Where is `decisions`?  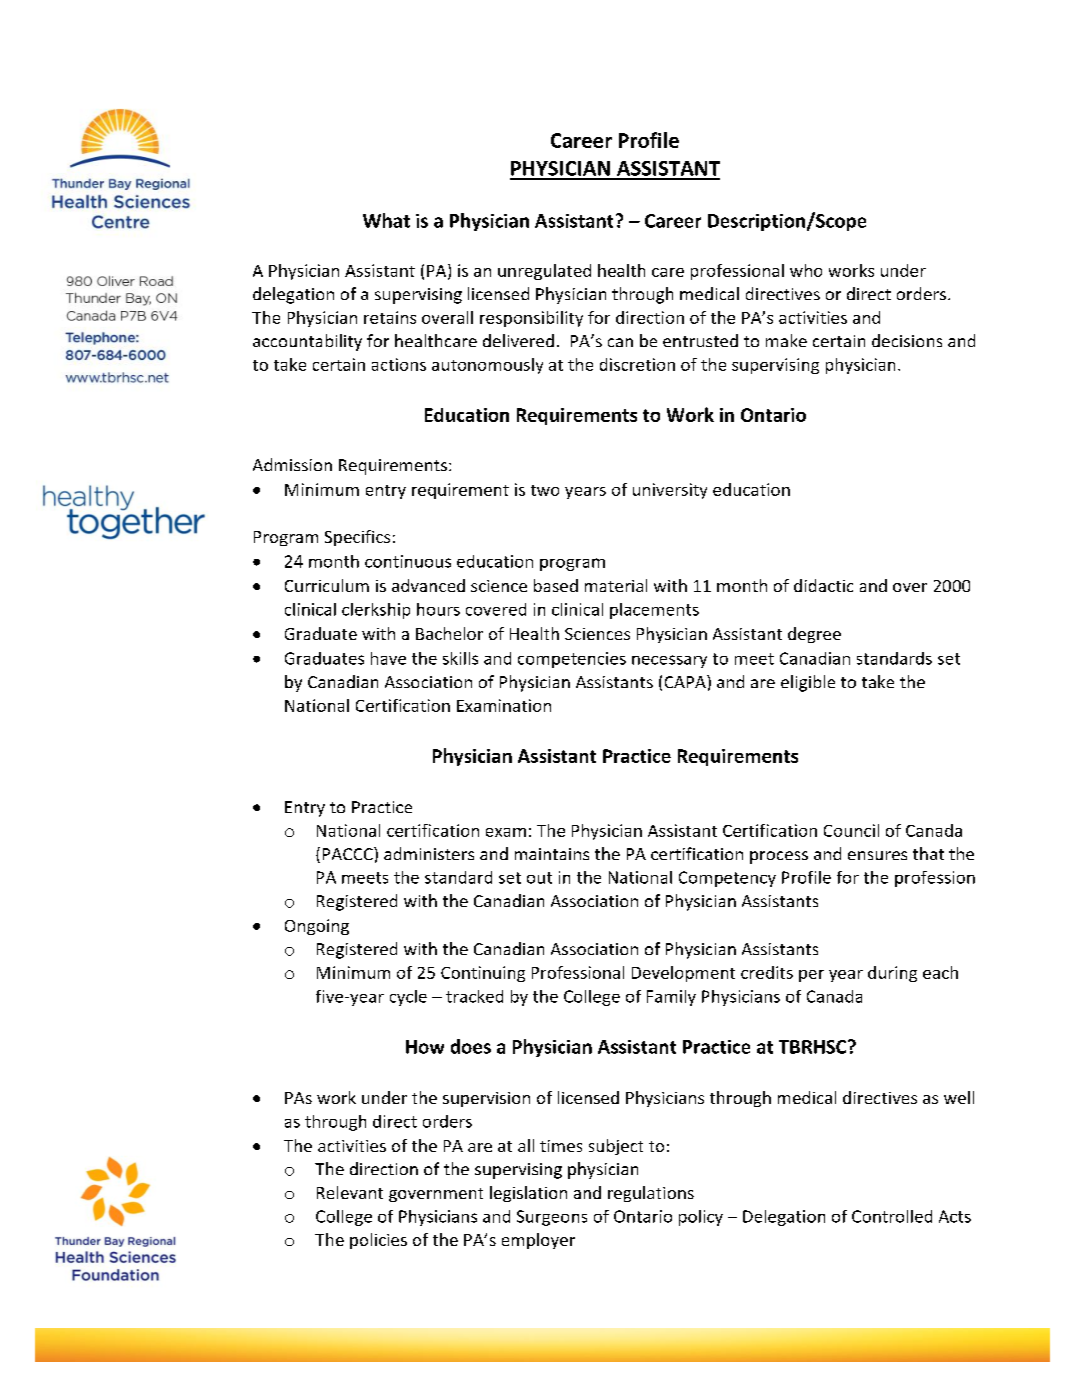 decisions is located at coordinates (907, 340).
